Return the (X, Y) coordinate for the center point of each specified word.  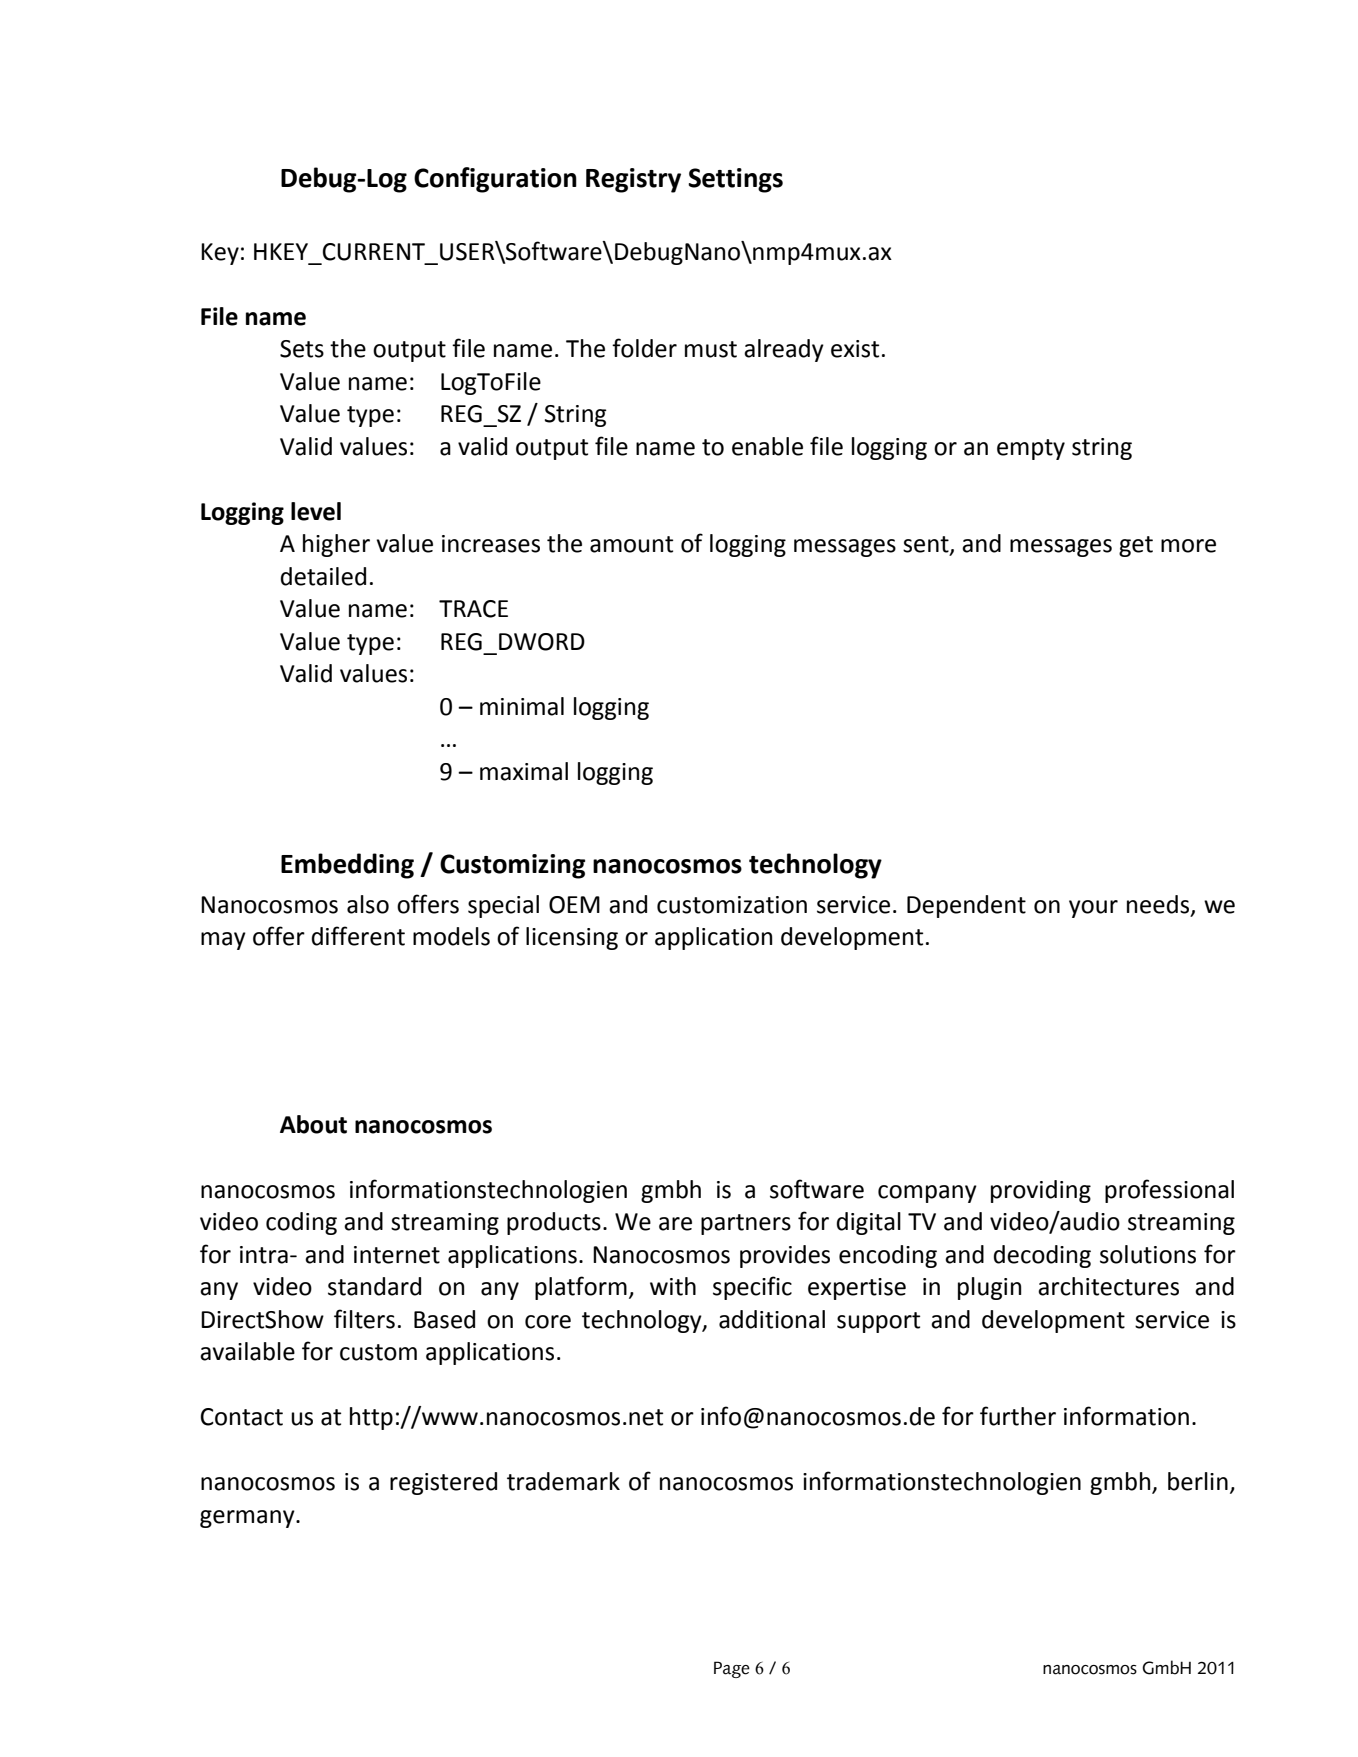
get (1136, 546)
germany (248, 1519)
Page (732, 1669)
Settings (735, 180)
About (313, 1124)
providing (1041, 1191)
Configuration (495, 180)
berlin (1198, 1481)
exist (855, 349)
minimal (522, 706)
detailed (323, 576)
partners (746, 1224)
